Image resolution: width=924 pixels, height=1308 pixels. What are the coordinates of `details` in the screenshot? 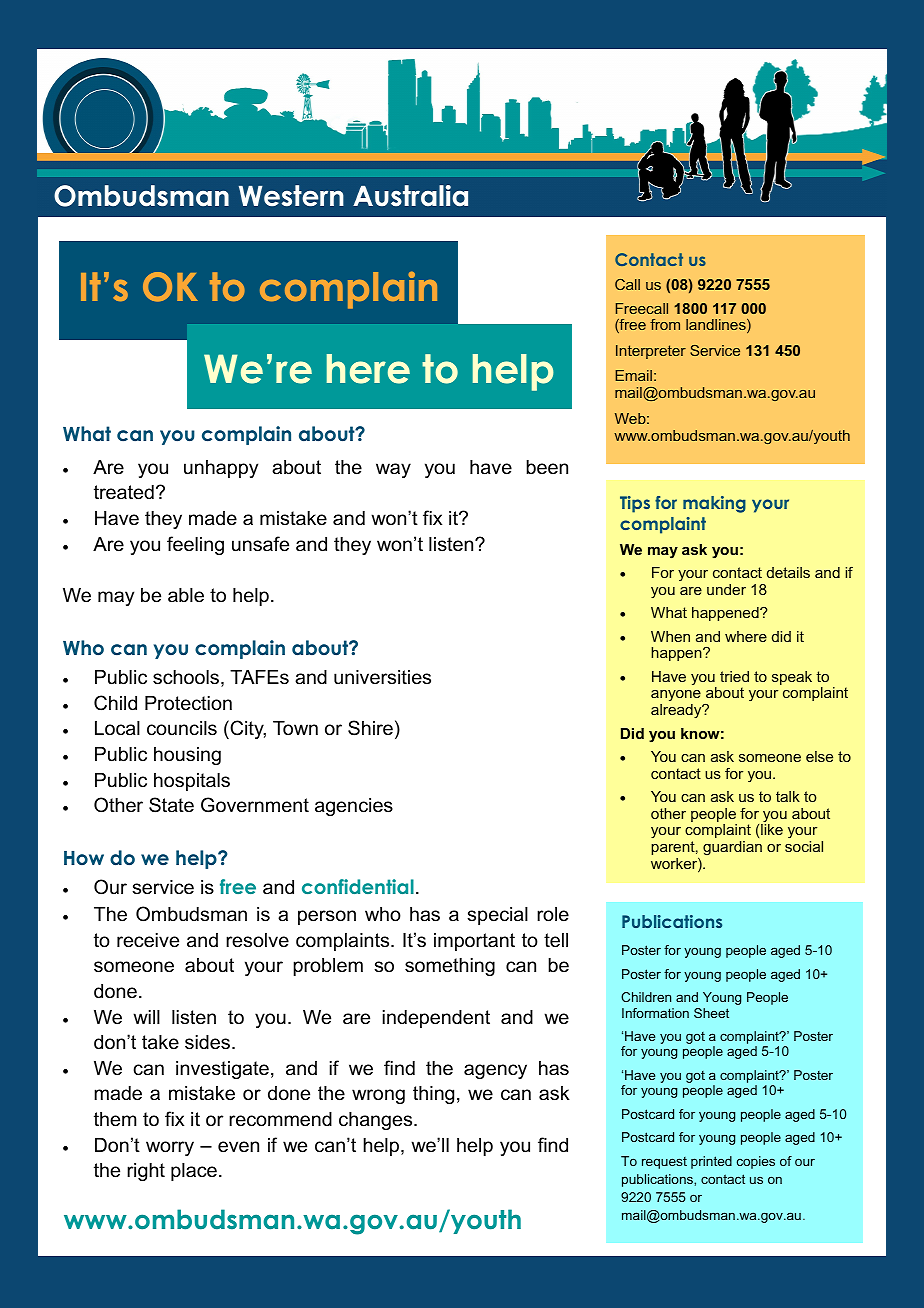 It's located at (788, 572).
